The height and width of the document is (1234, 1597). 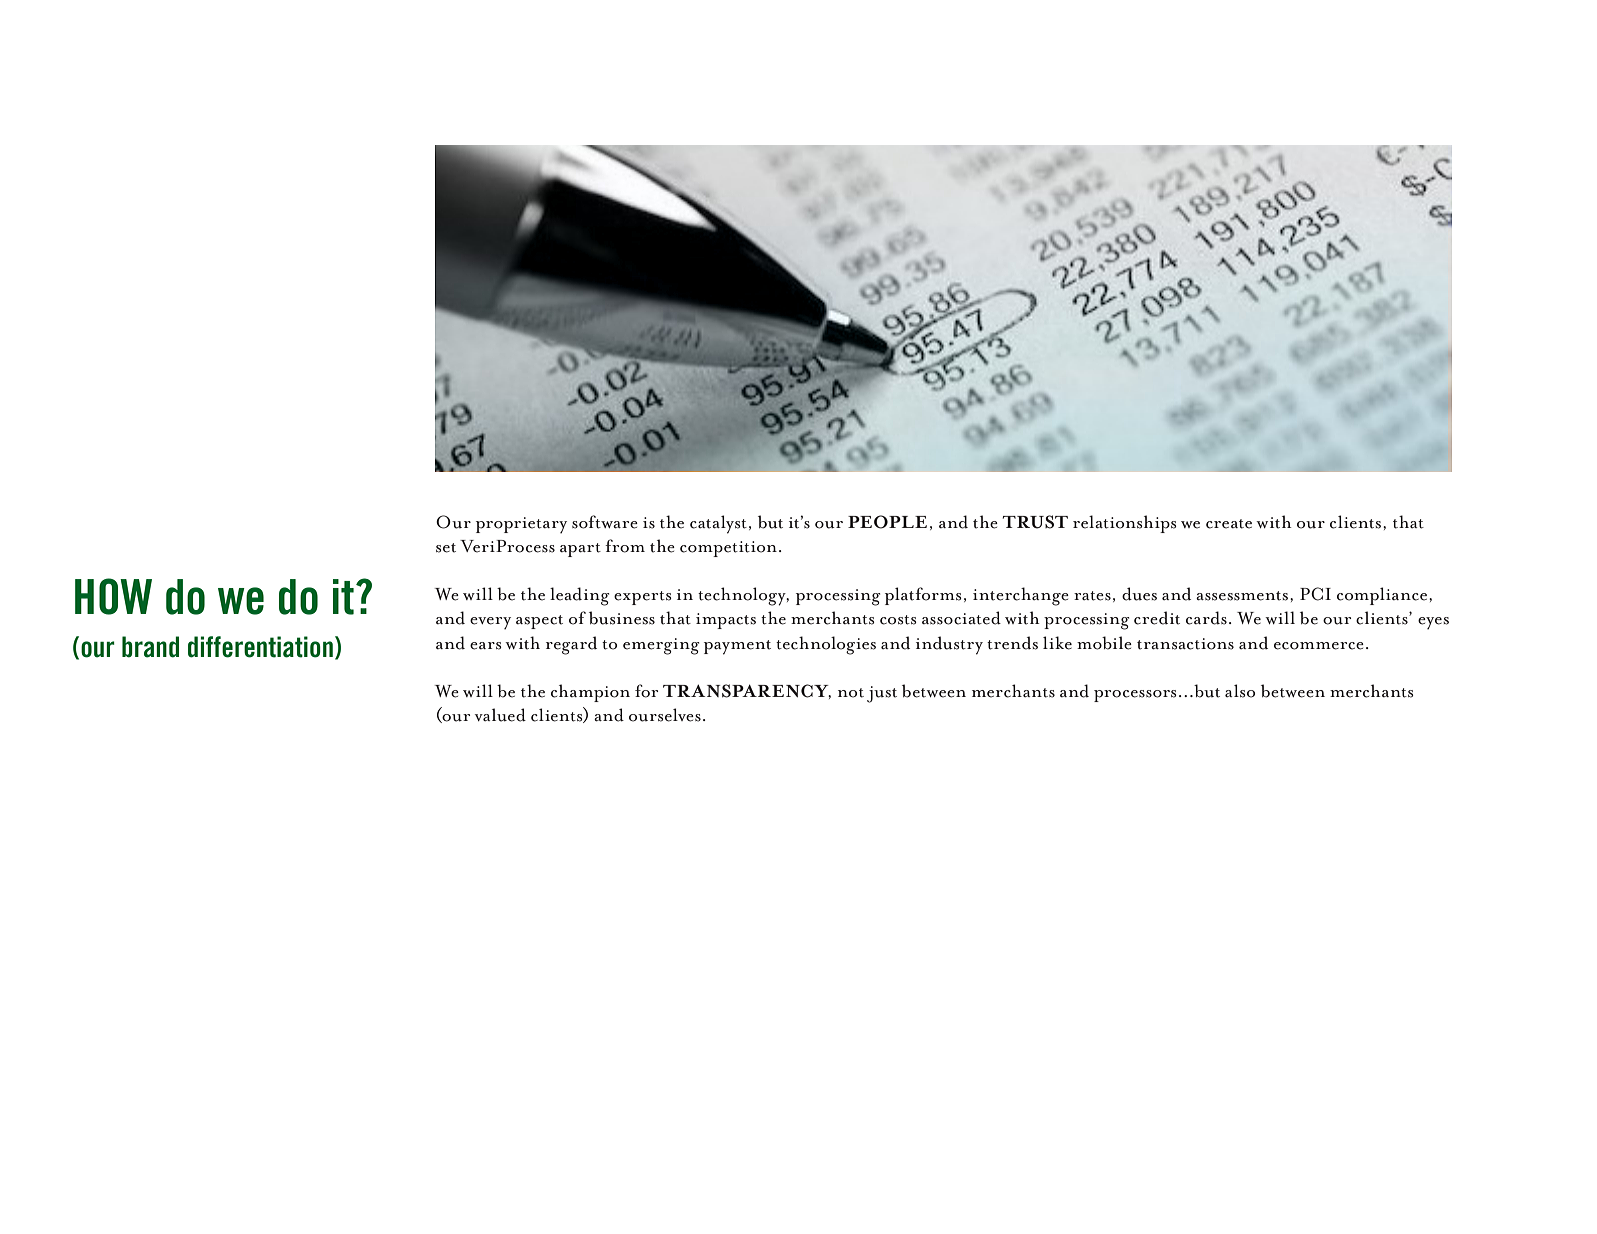 I want to click on create, so click(x=1229, y=524).
